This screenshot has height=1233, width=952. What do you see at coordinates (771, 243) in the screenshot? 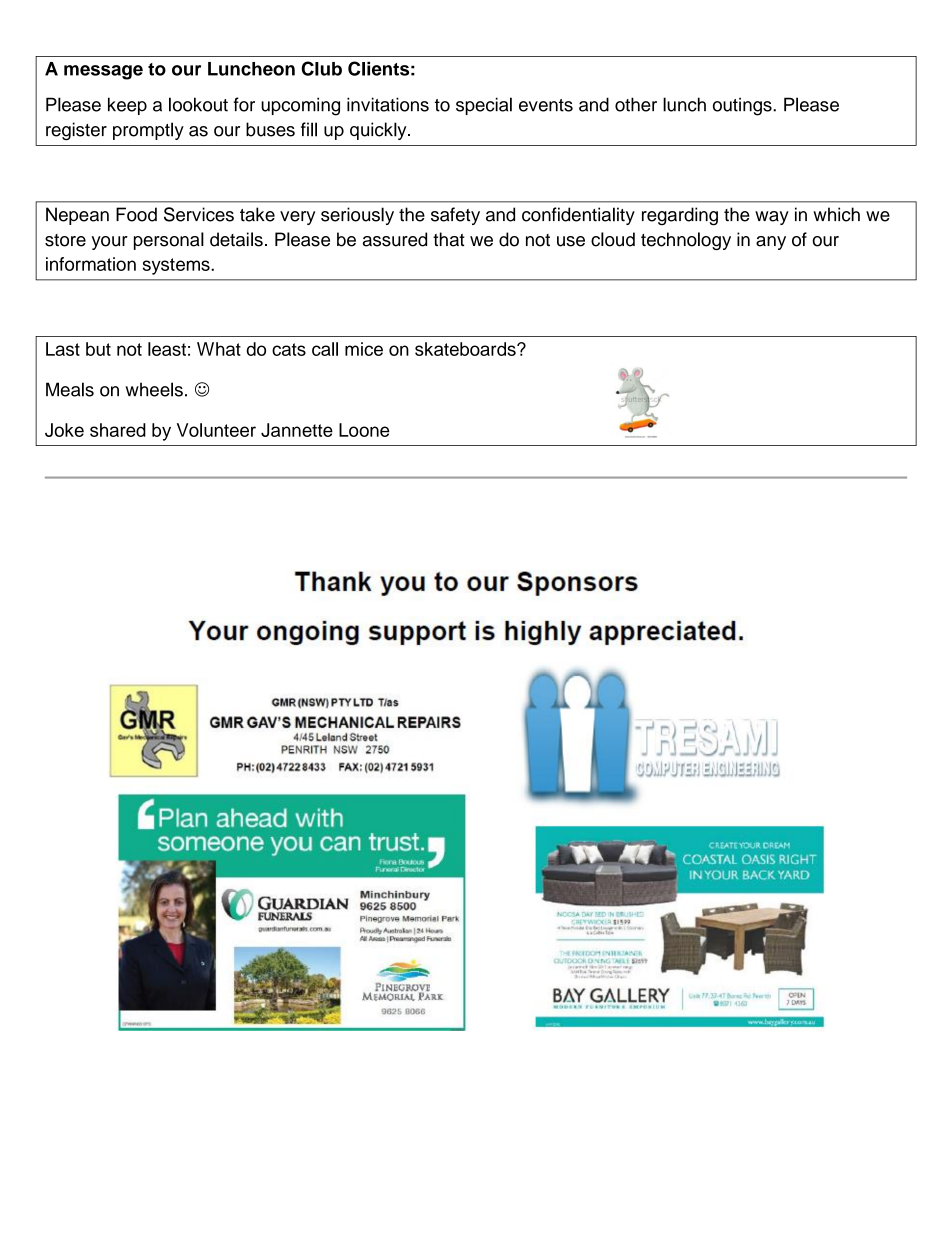
I see `any` at bounding box center [771, 243].
